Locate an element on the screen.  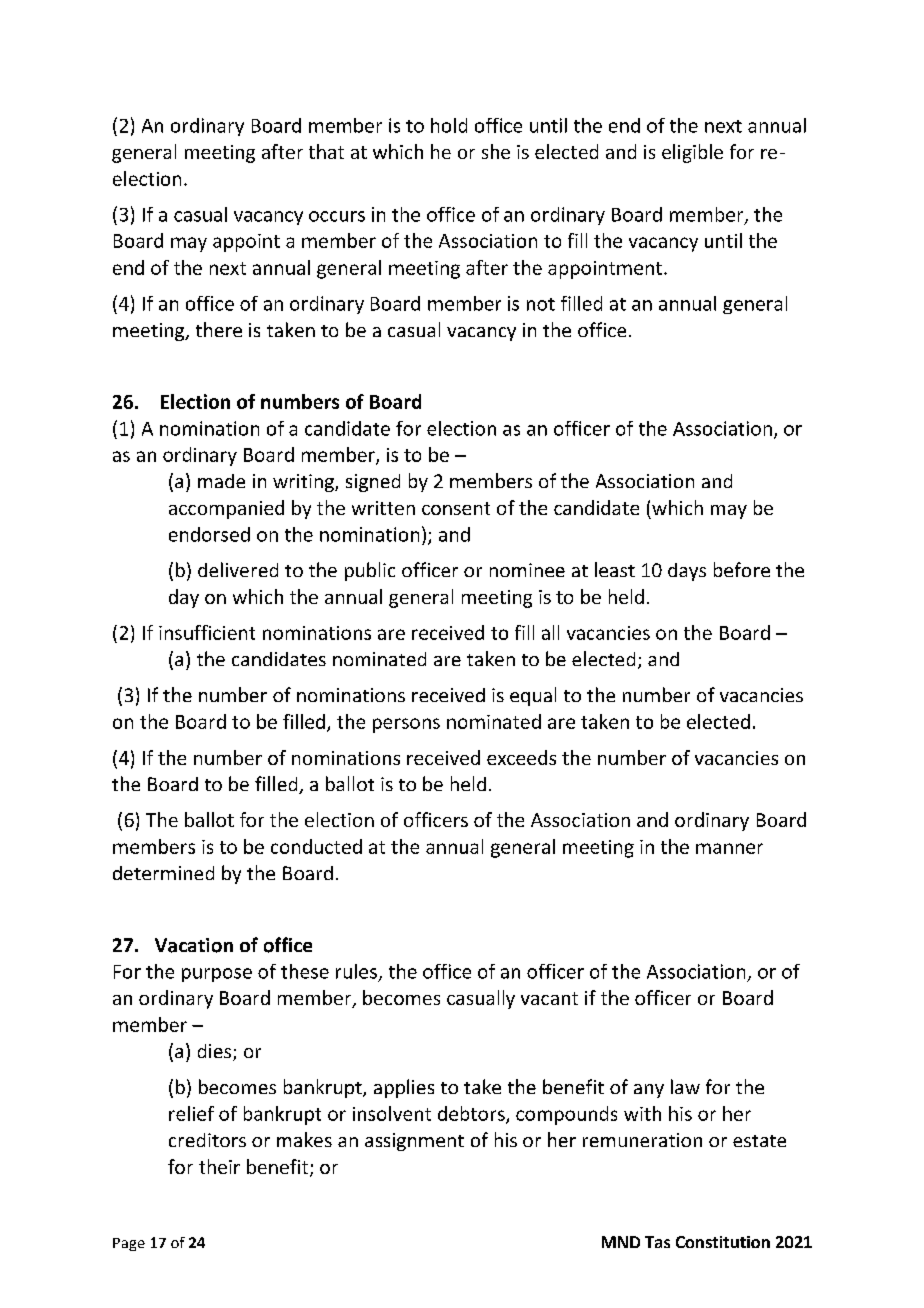
determined is located at coordinates (163, 873).
